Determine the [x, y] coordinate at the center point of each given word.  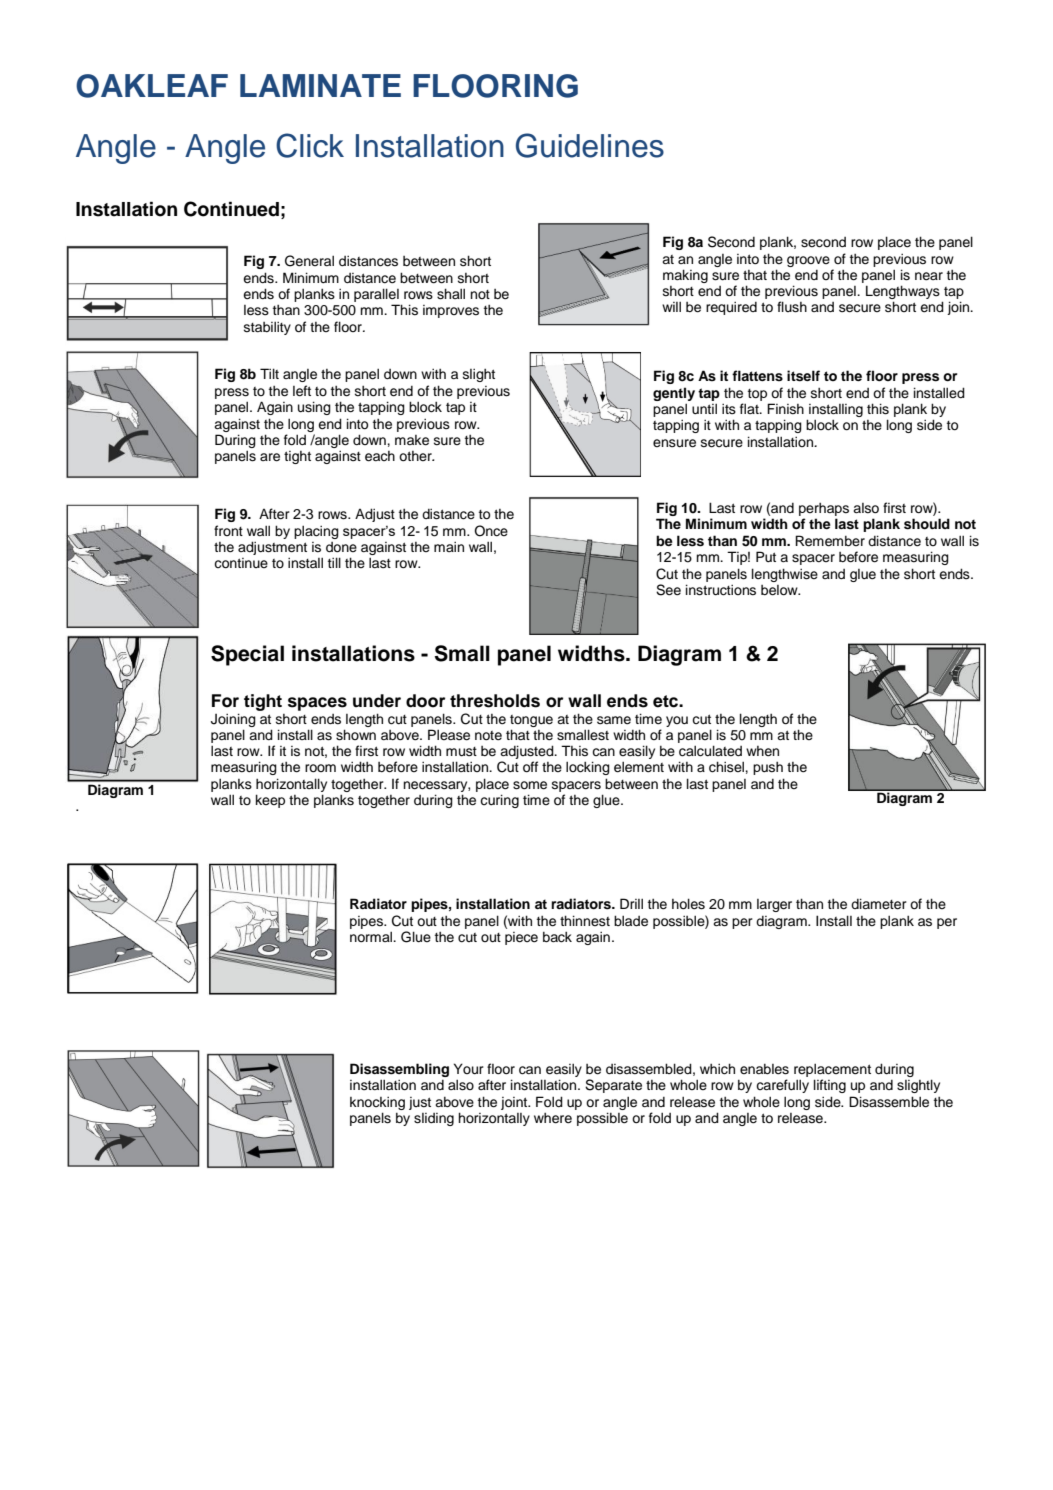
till [334, 562]
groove [808, 261]
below [780, 590]
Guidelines [590, 145]
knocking [377, 1103]
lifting [830, 1086]
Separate [613, 1086]
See [668, 590]
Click [310, 145]
